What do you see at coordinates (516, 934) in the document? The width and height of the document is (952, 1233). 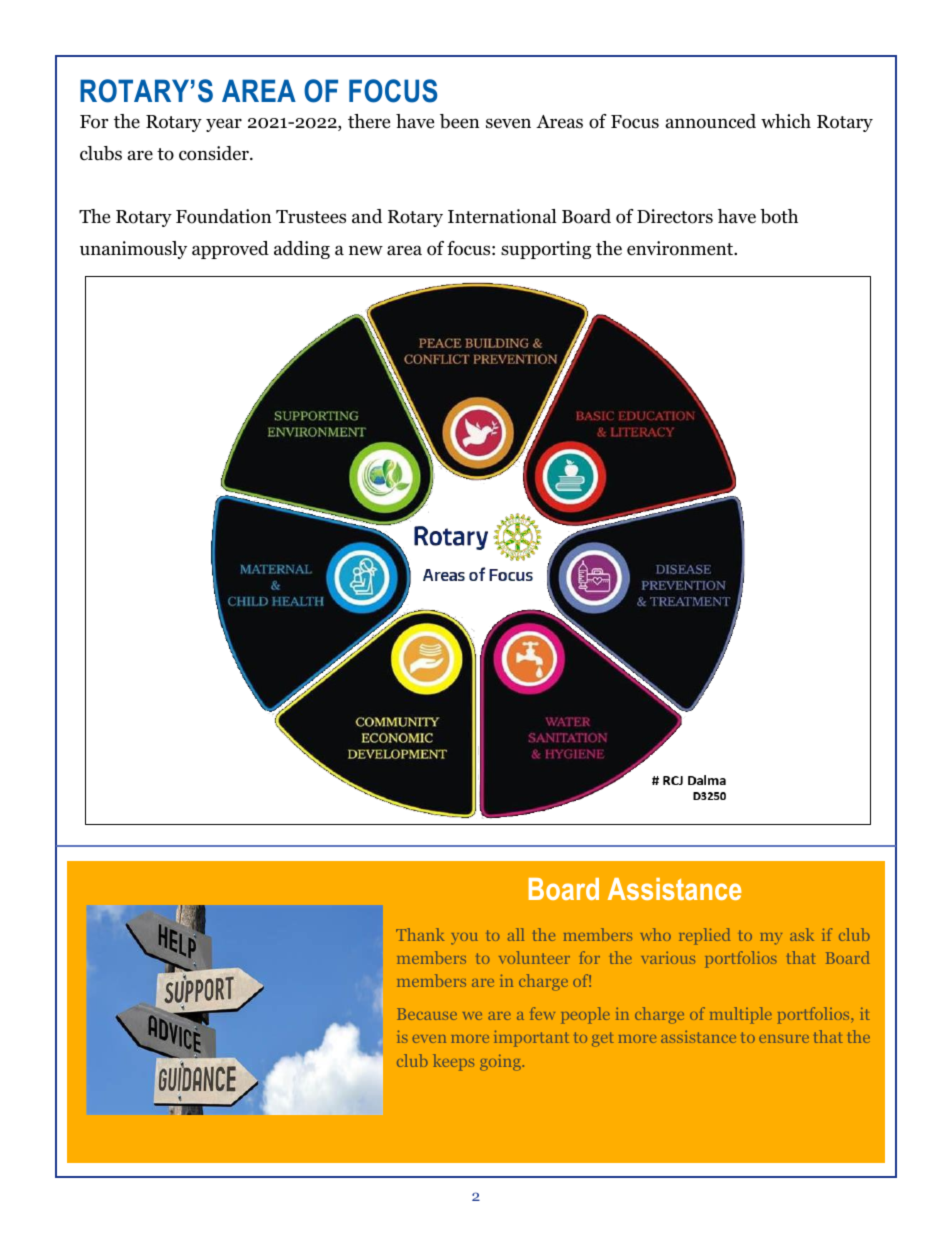 I see `all` at bounding box center [516, 934].
